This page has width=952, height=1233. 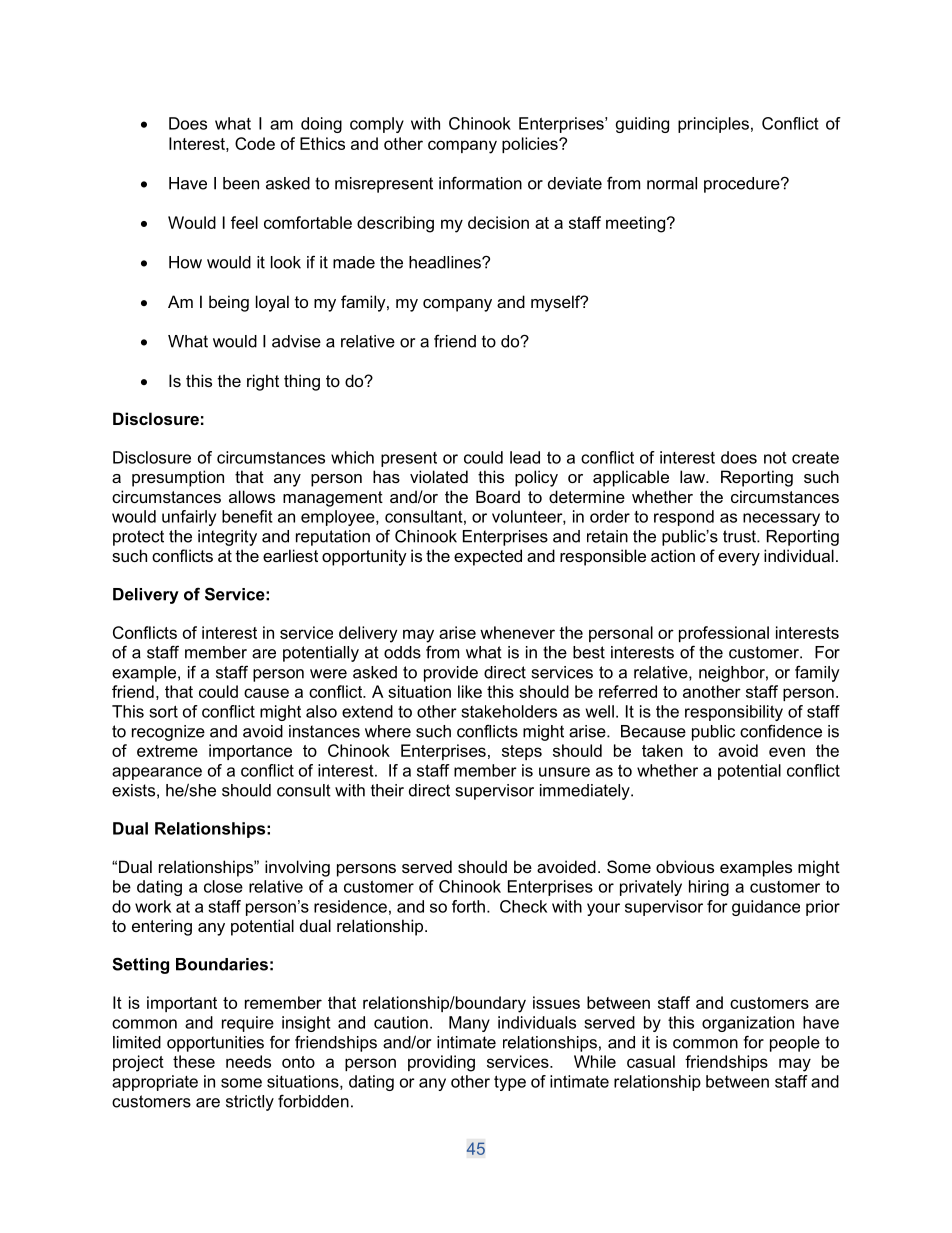 What do you see at coordinates (480, 183) in the page?
I see `information` at bounding box center [480, 183].
